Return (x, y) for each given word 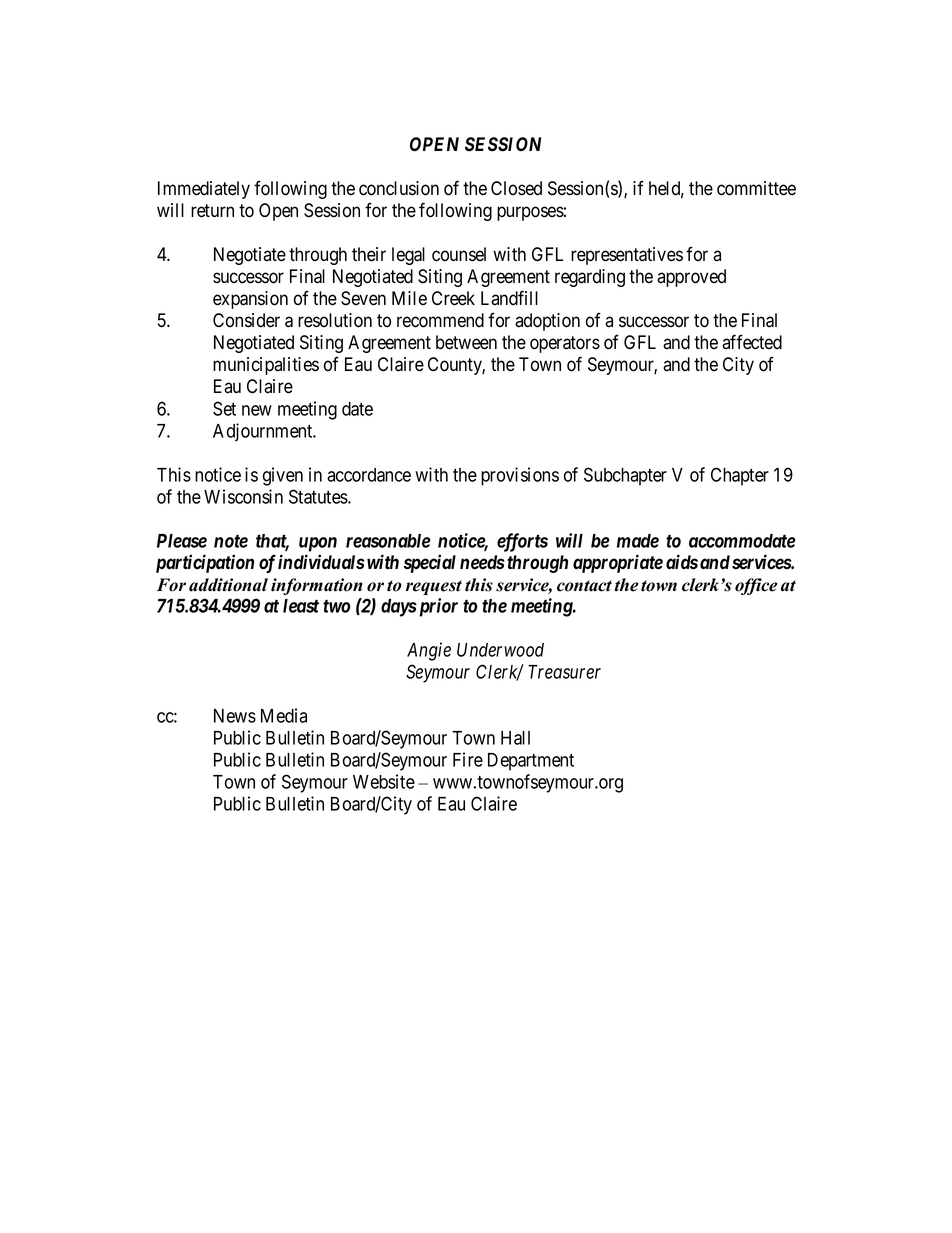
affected (752, 342)
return (212, 211)
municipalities (266, 366)
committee (756, 188)
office (756, 586)
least (301, 606)
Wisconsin (243, 496)
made (638, 541)
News (235, 716)
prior (437, 607)
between (466, 342)
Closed (516, 188)
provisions (520, 476)
